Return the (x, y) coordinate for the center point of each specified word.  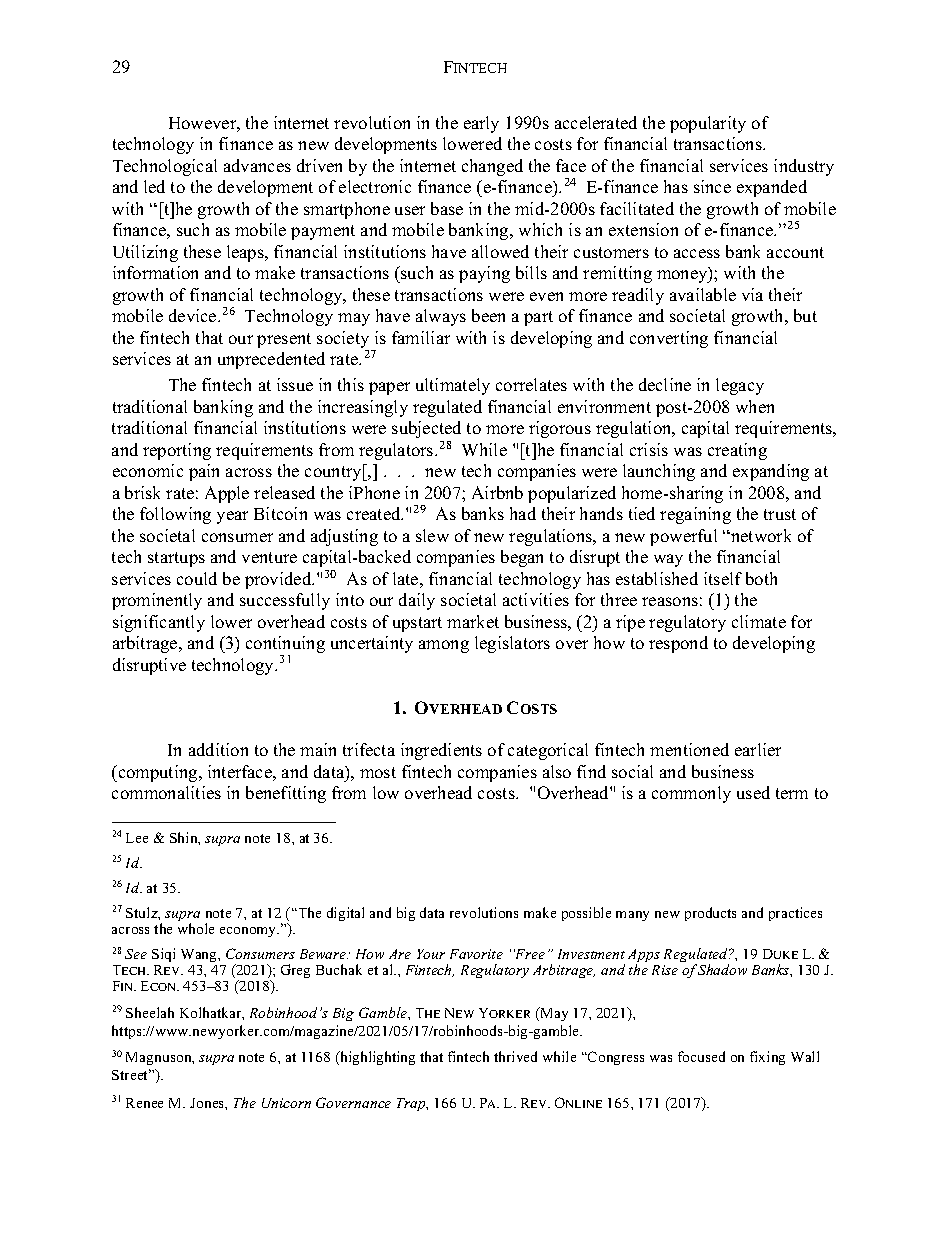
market (473, 621)
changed (492, 167)
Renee (144, 1103)
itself (723, 578)
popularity (708, 124)
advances (257, 165)
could (197, 578)
